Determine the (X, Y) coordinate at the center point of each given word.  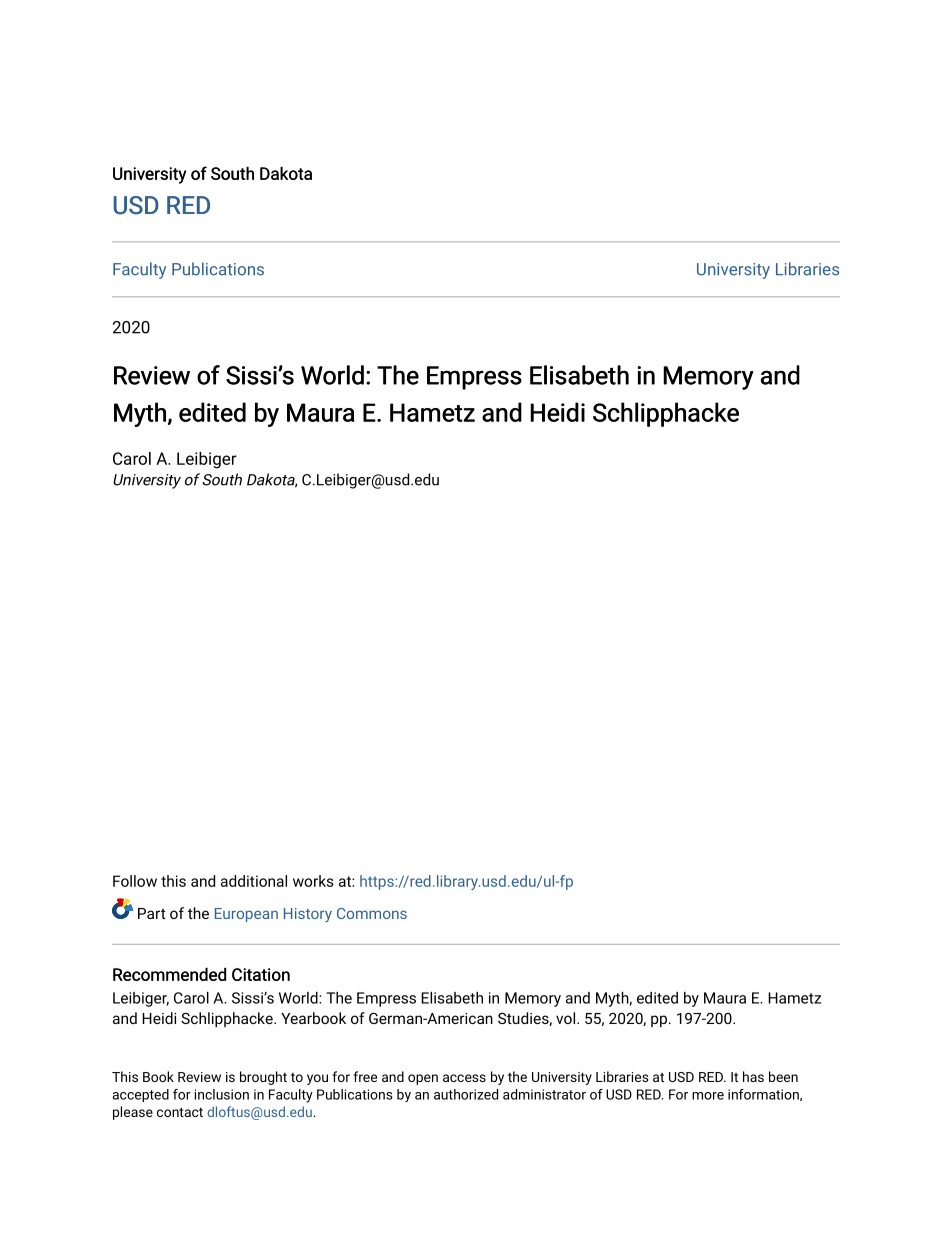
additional (254, 881)
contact (180, 1112)
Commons (372, 913)
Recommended (169, 974)
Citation (261, 974)
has (753, 1076)
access (464, 1078)
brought (263, 1078)
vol (565, 1018)
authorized (466, 1094)
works (313, 881)
